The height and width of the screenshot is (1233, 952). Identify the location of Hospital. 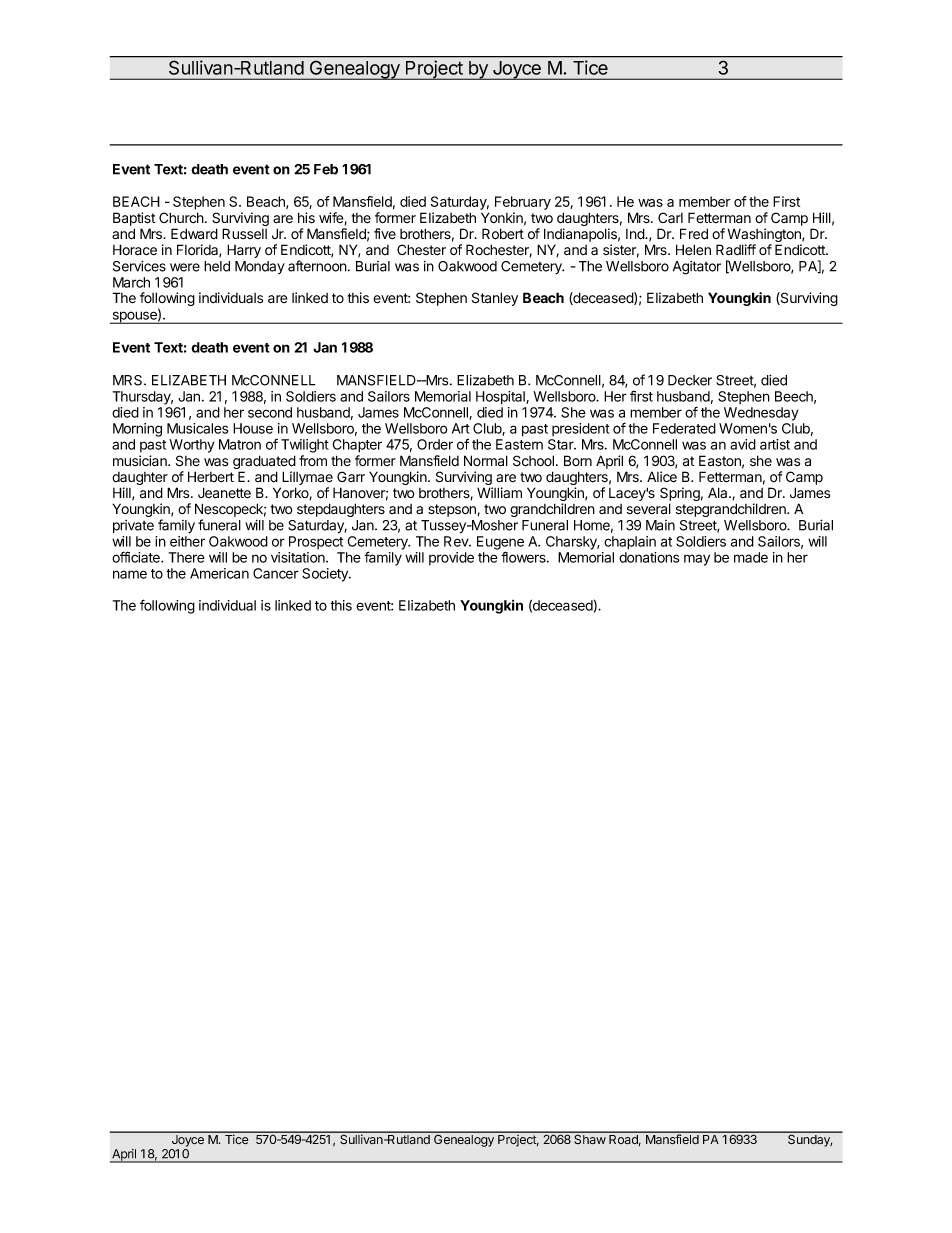
(501, 398).
